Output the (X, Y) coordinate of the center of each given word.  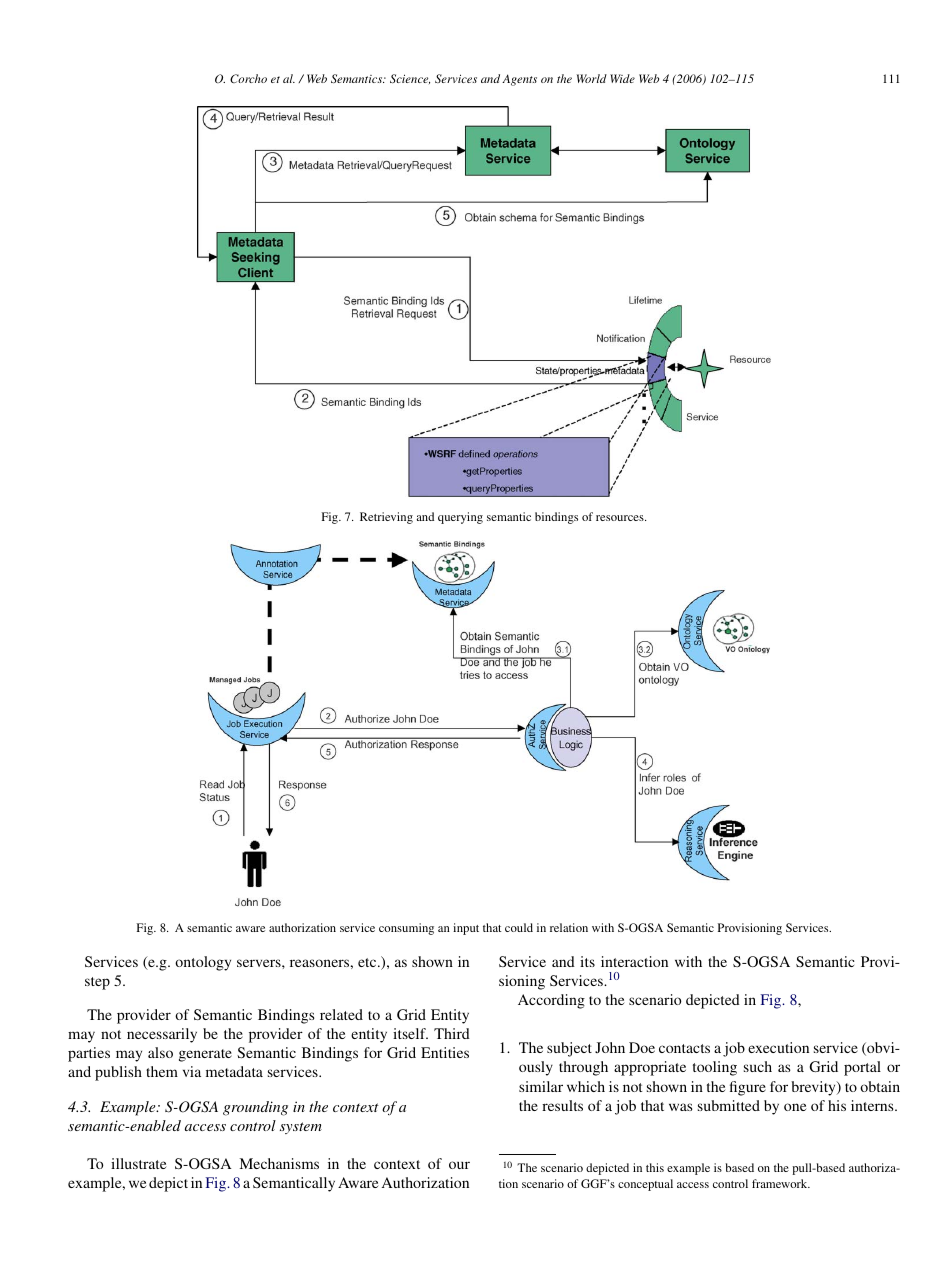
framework (781, 1183)
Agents (519, 80)
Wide (622, 78)
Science (410, 79)
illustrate (139, 1163)
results (562, 1105)
